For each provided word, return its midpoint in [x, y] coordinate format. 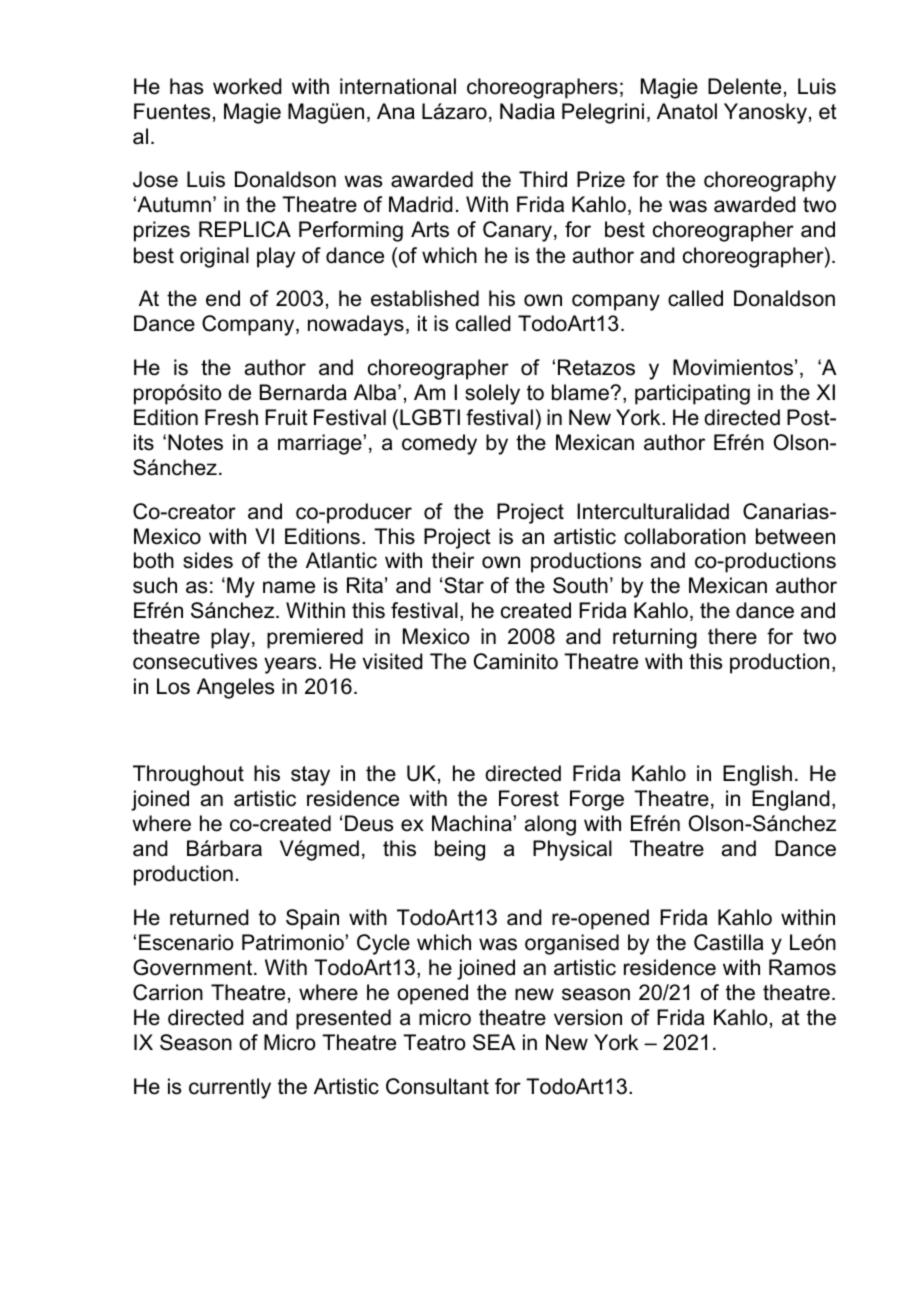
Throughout [188, 775]
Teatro [434, 1042]
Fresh [231, 417]
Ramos [802, 967]
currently [230, 1088]
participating [692, 394]
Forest [529, 798]
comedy [439, 444]
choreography [770, 181]
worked [247, 86]
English [757, 775]
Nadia [527, 111]
